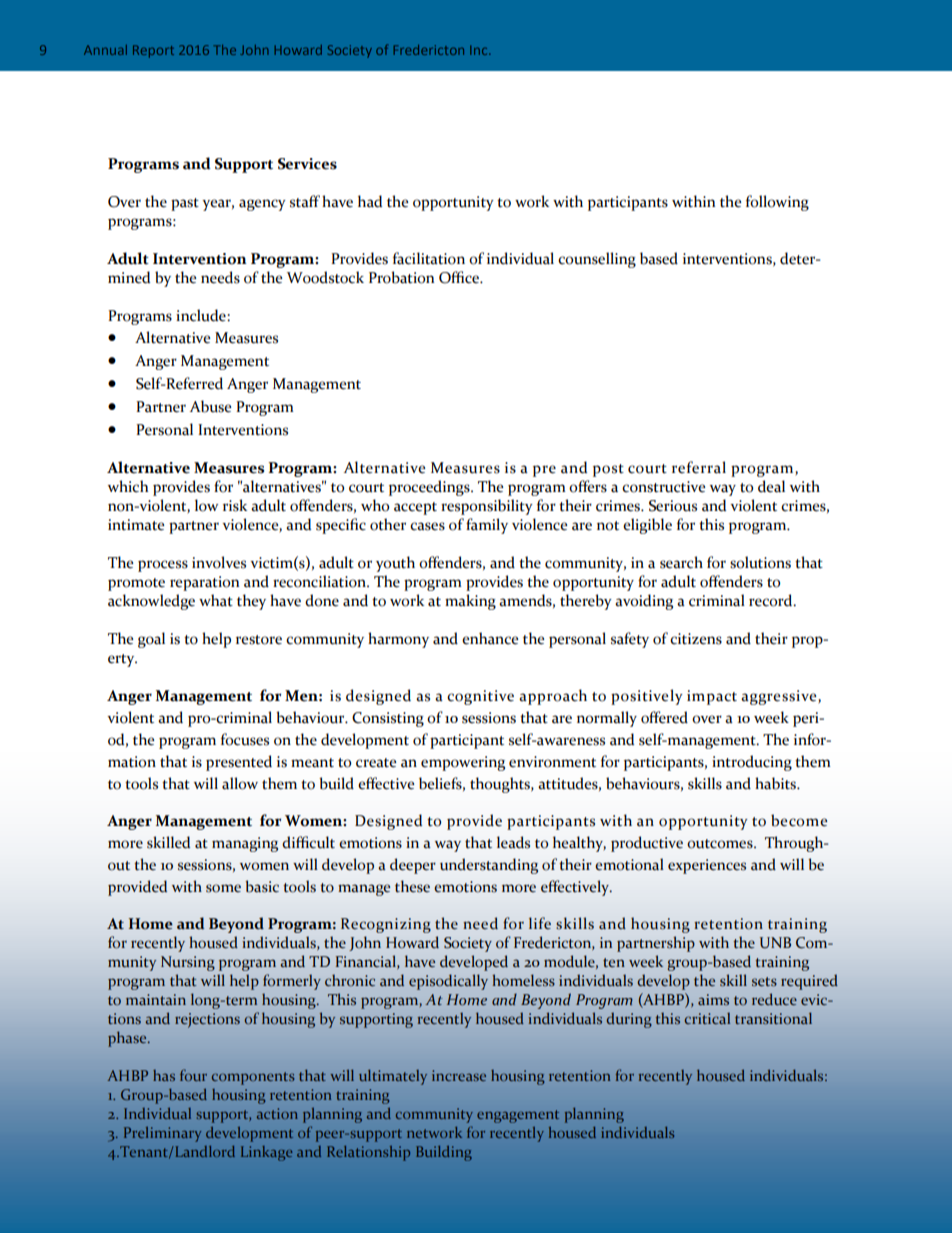  What do you see at coordinates (162, 1134) in the document?
I see `Preliminary` at bounding box center [162, 1134].
